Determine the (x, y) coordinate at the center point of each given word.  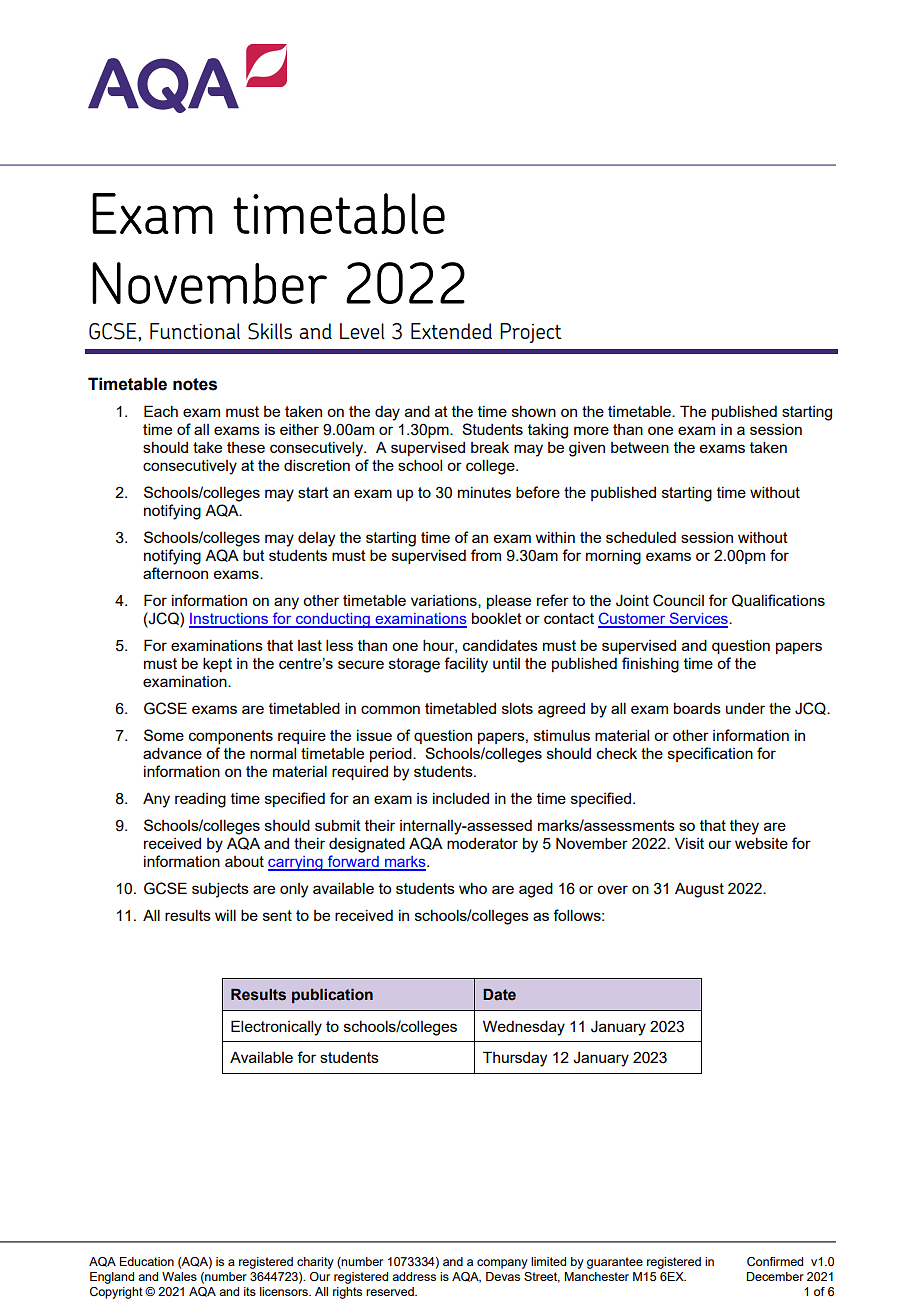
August (699, 890)
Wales (179, 1276)
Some (164, 735)
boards (697, 708)
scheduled (641, 537)
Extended (451, 331)
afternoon (175, 573)
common (390, 709)
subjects (220, 890)
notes (195, 384)
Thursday (515, 1059)
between (640, 447)
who (473, 888)
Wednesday (524, 1028)
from (486, 555)
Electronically (276, 1028)
